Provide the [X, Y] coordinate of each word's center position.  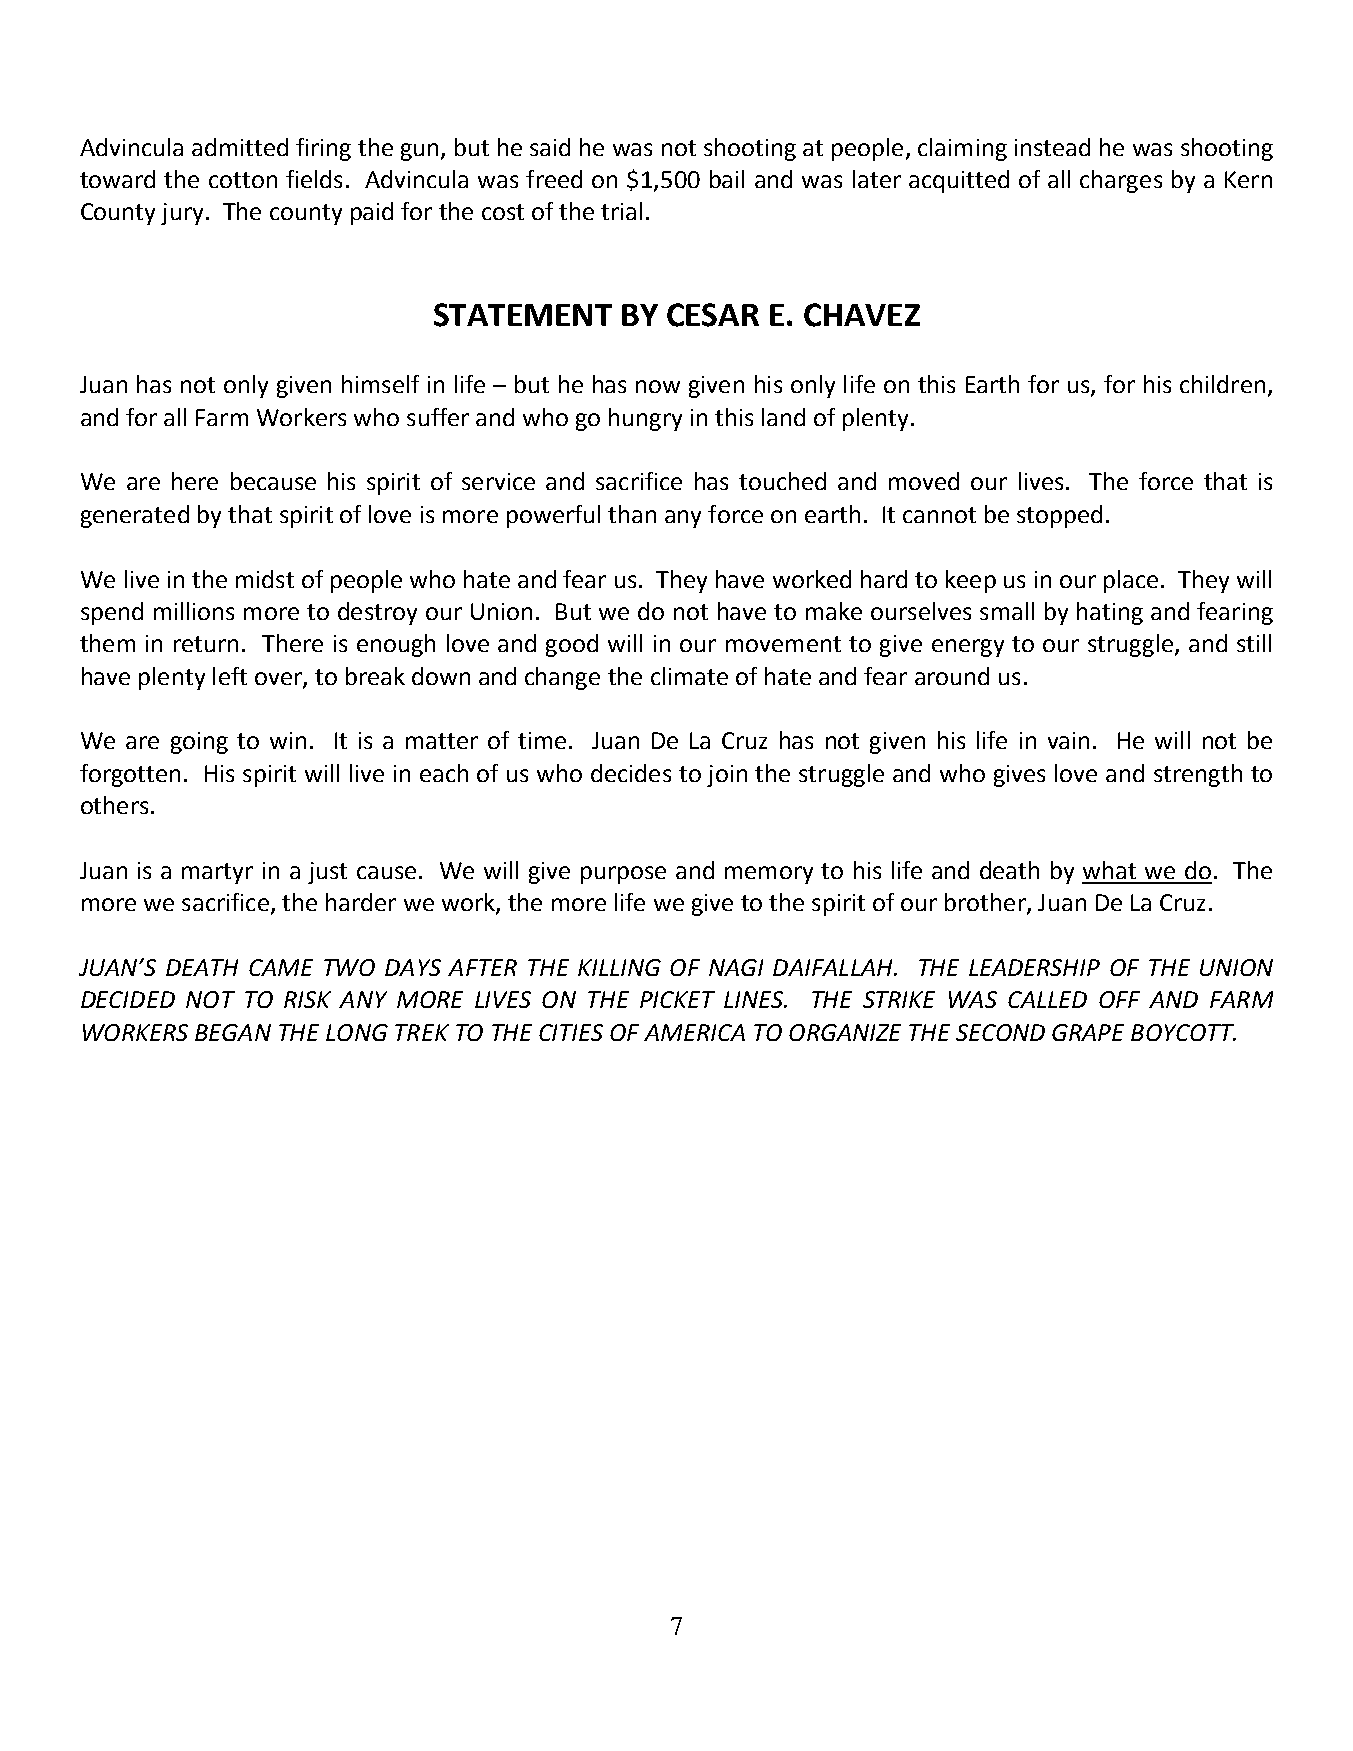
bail [727, 179]
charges [1121, 181]
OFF [1119, 999]
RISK [307, 999]
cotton [243, 180]
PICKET [677, 999]
